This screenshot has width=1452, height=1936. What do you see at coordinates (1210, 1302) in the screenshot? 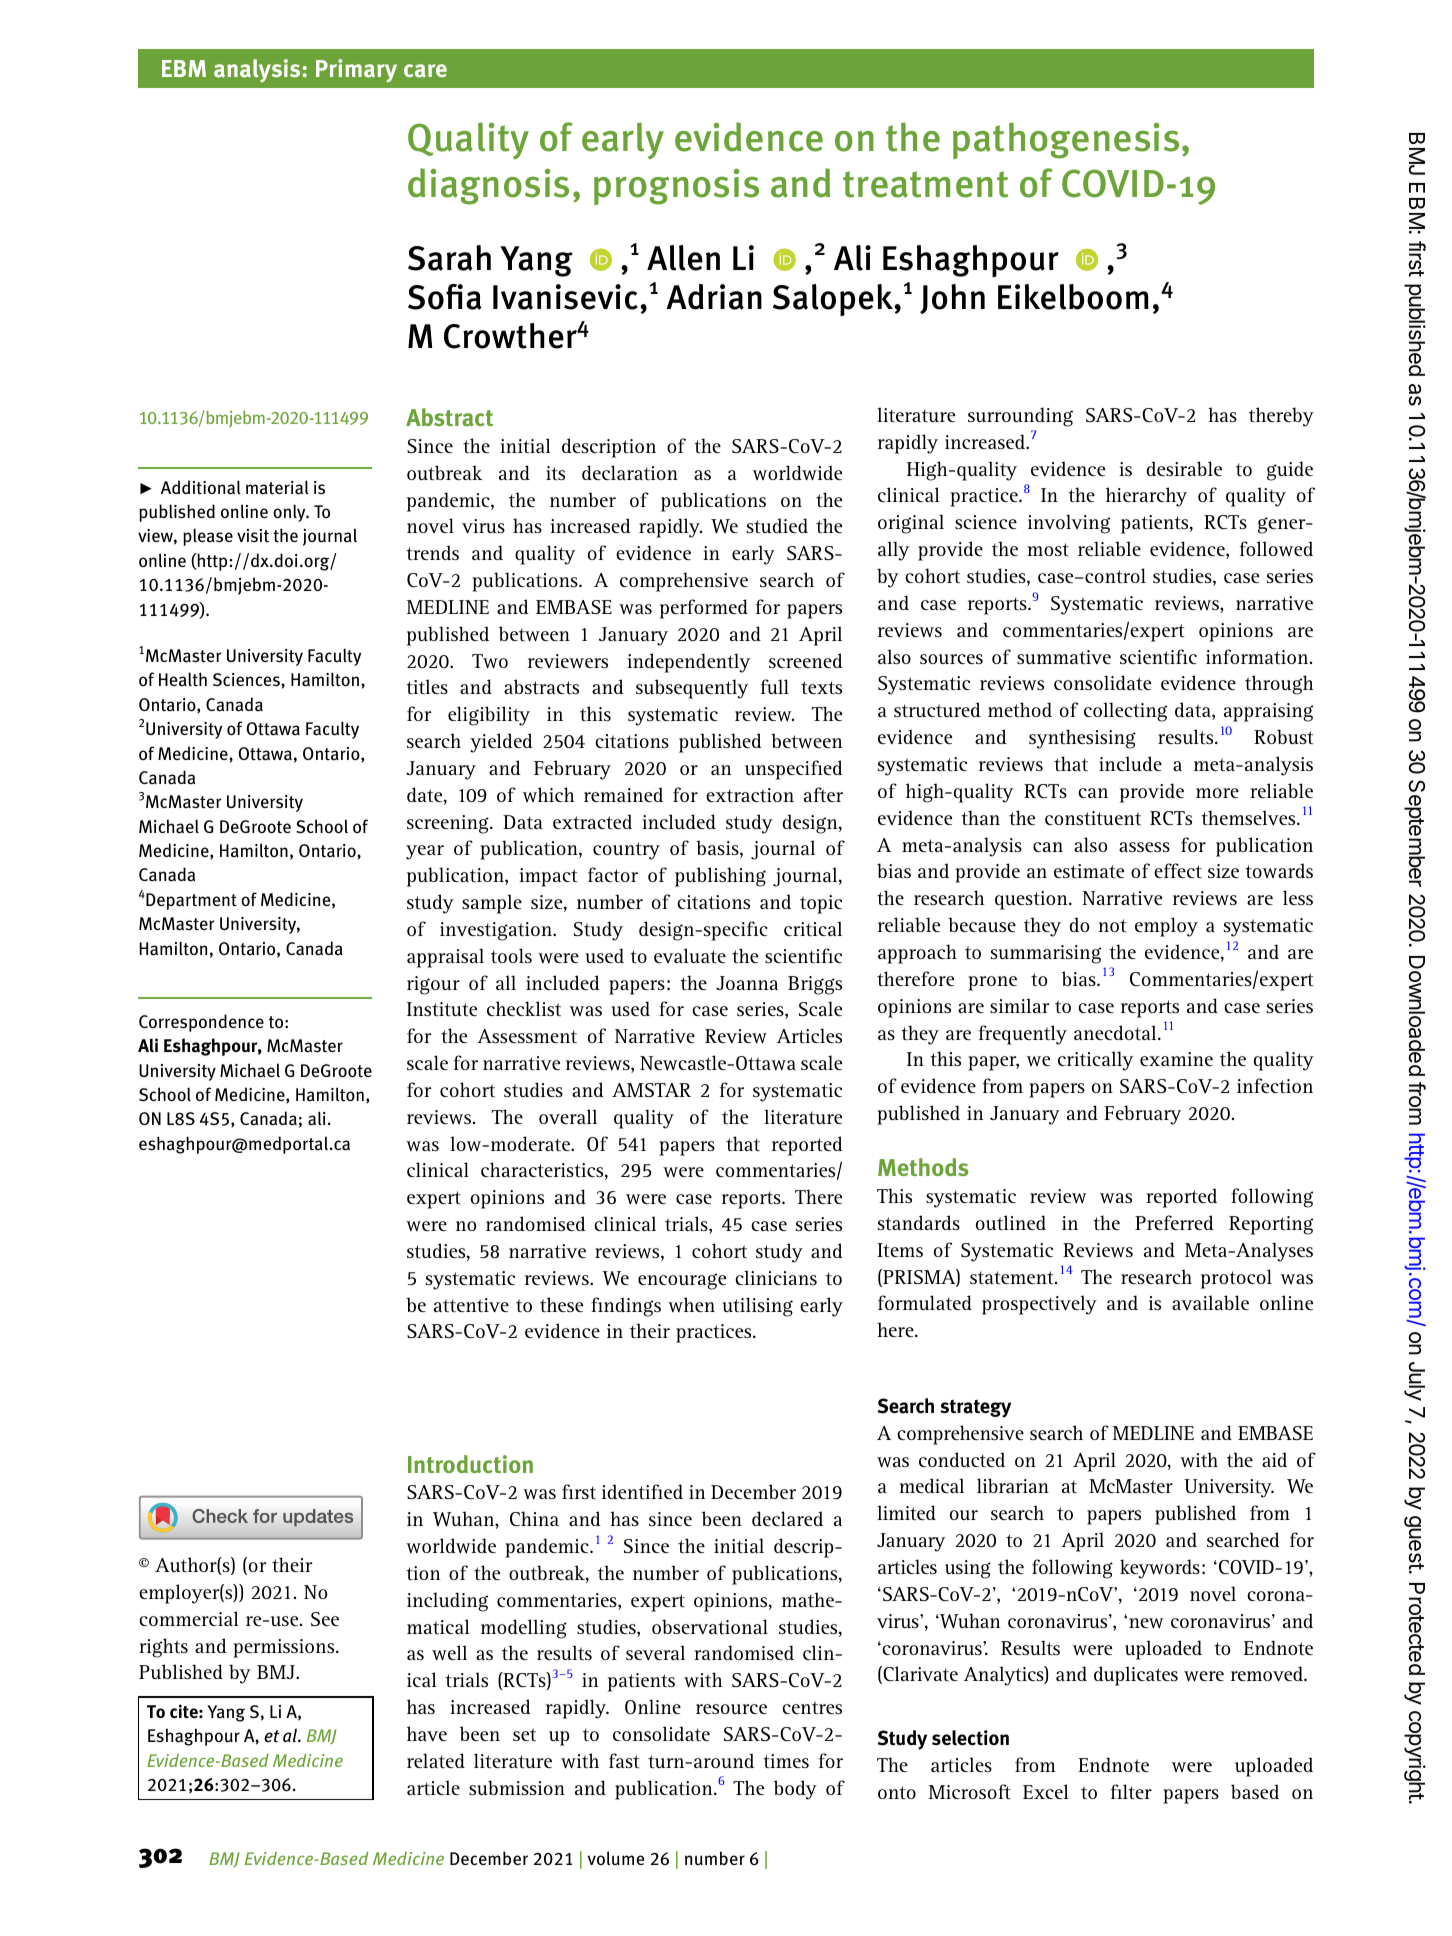
I see `available` at bounding box center [1210, 1302].
